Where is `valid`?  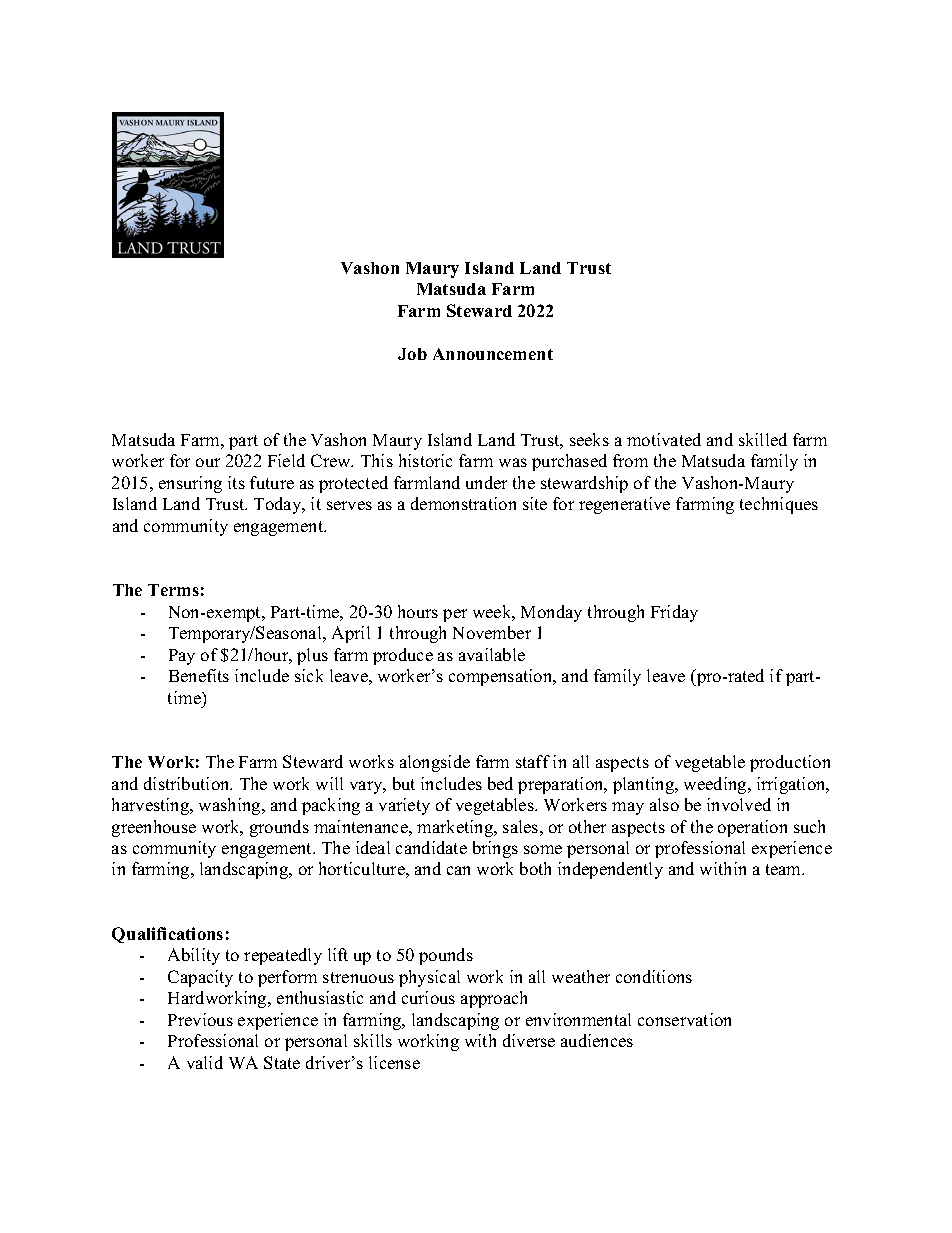
valid is located at coordinates (205, 1062).
